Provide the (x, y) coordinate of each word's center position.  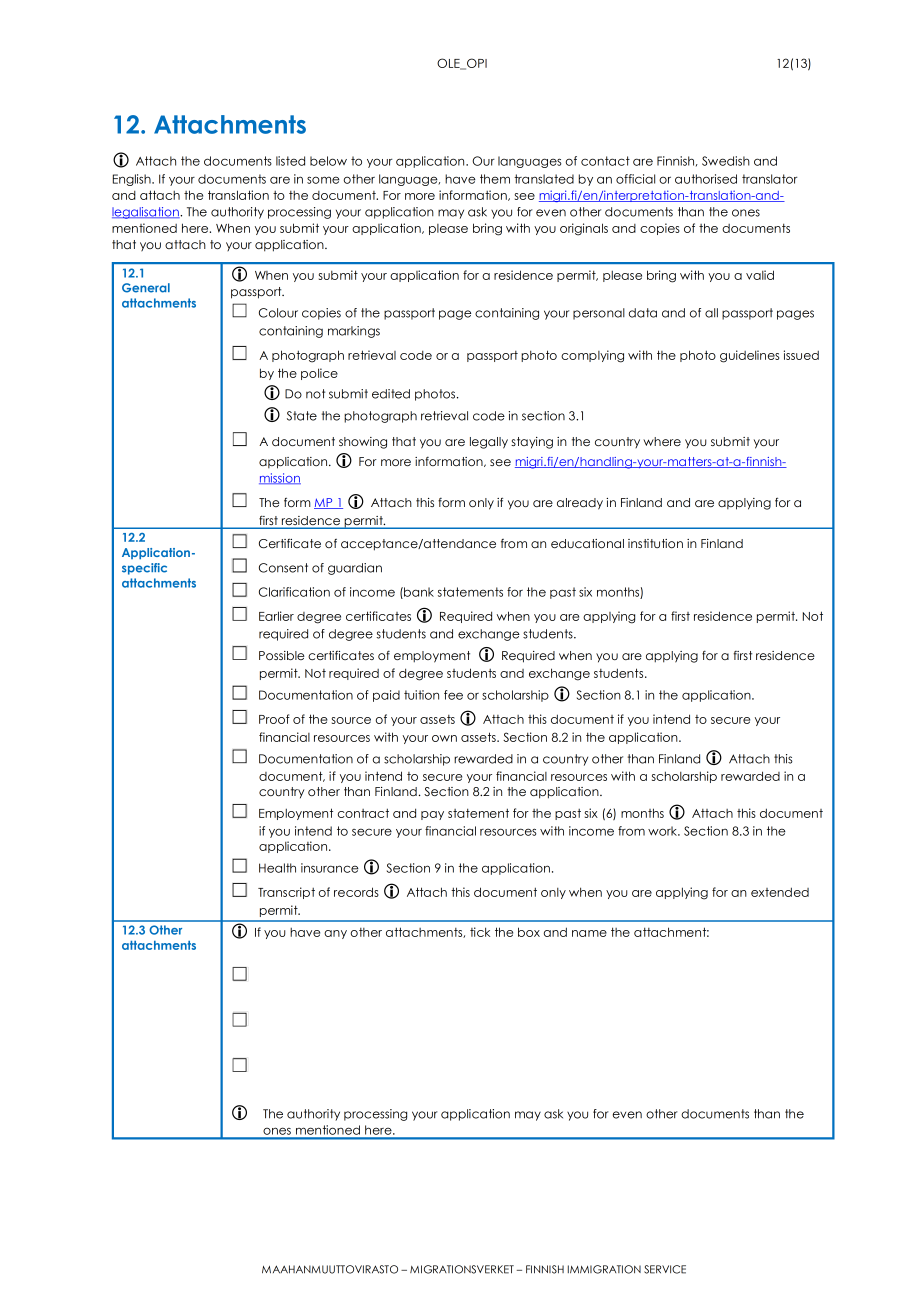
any (335, 934)
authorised (706, 179)
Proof (274, 719)
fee (453, 695)
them (495, 179)
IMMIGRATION (604, 1269)
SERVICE (665, 1269)
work (663, 831)
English (133, 180)
